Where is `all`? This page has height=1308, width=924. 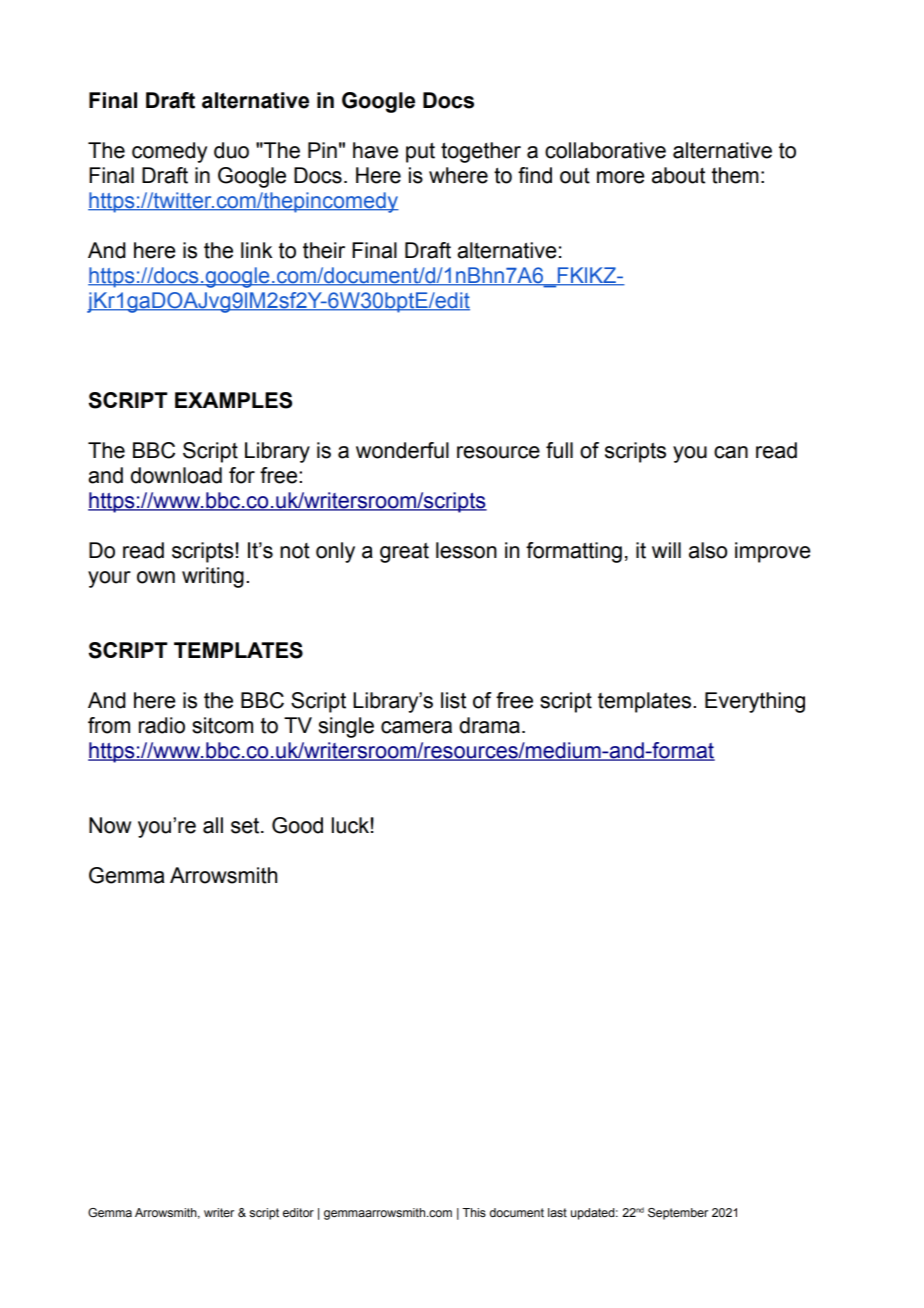 all is located at coordinates (213, 825).
